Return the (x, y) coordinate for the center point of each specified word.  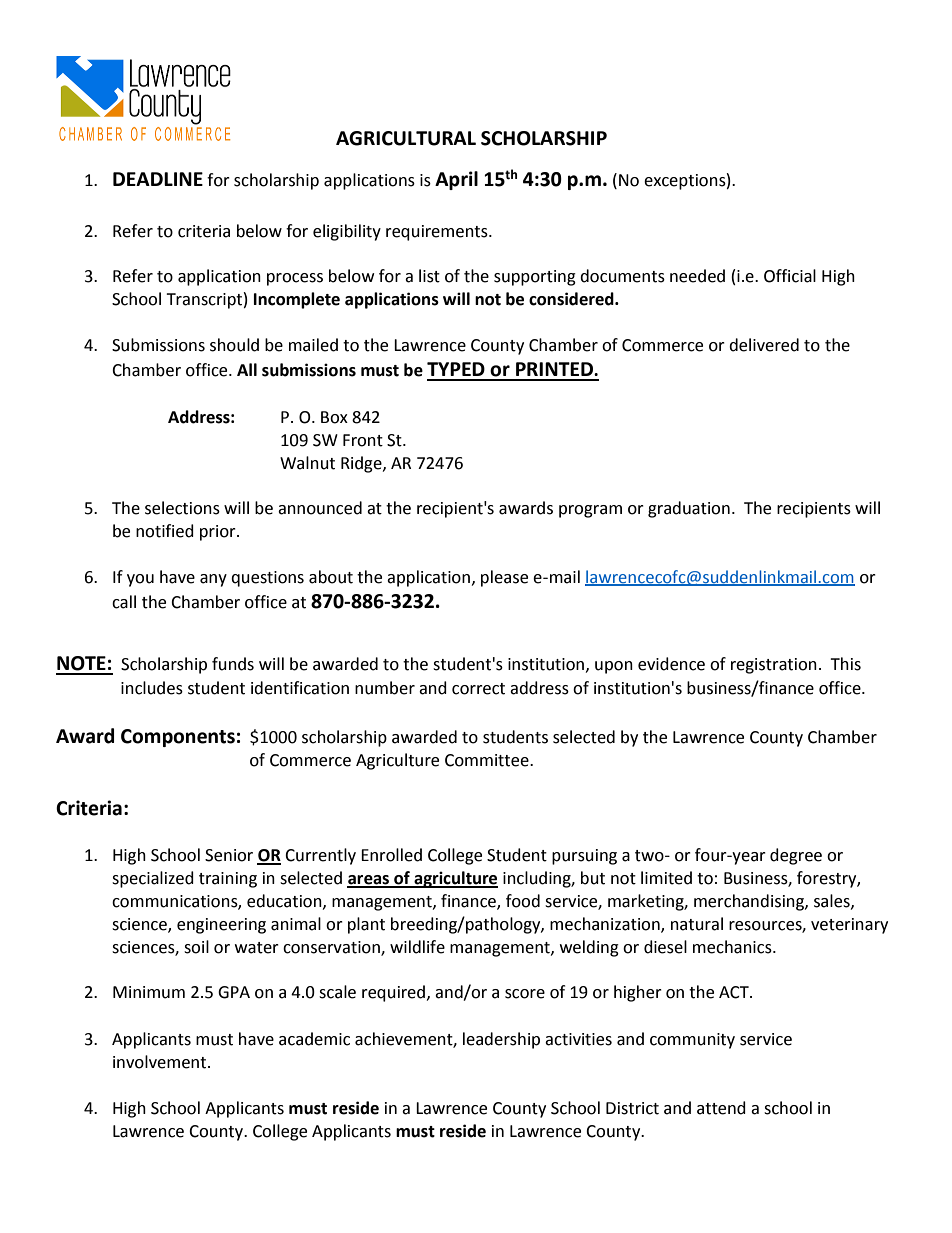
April (456, 180)
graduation (689, 509)
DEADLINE (158, 179)
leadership (501, 1040)
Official (790, 276)
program (590, 511)
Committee (488, 760)
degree (796, 856)
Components (178, 738)
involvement (161, 1062)
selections (182, 508)
